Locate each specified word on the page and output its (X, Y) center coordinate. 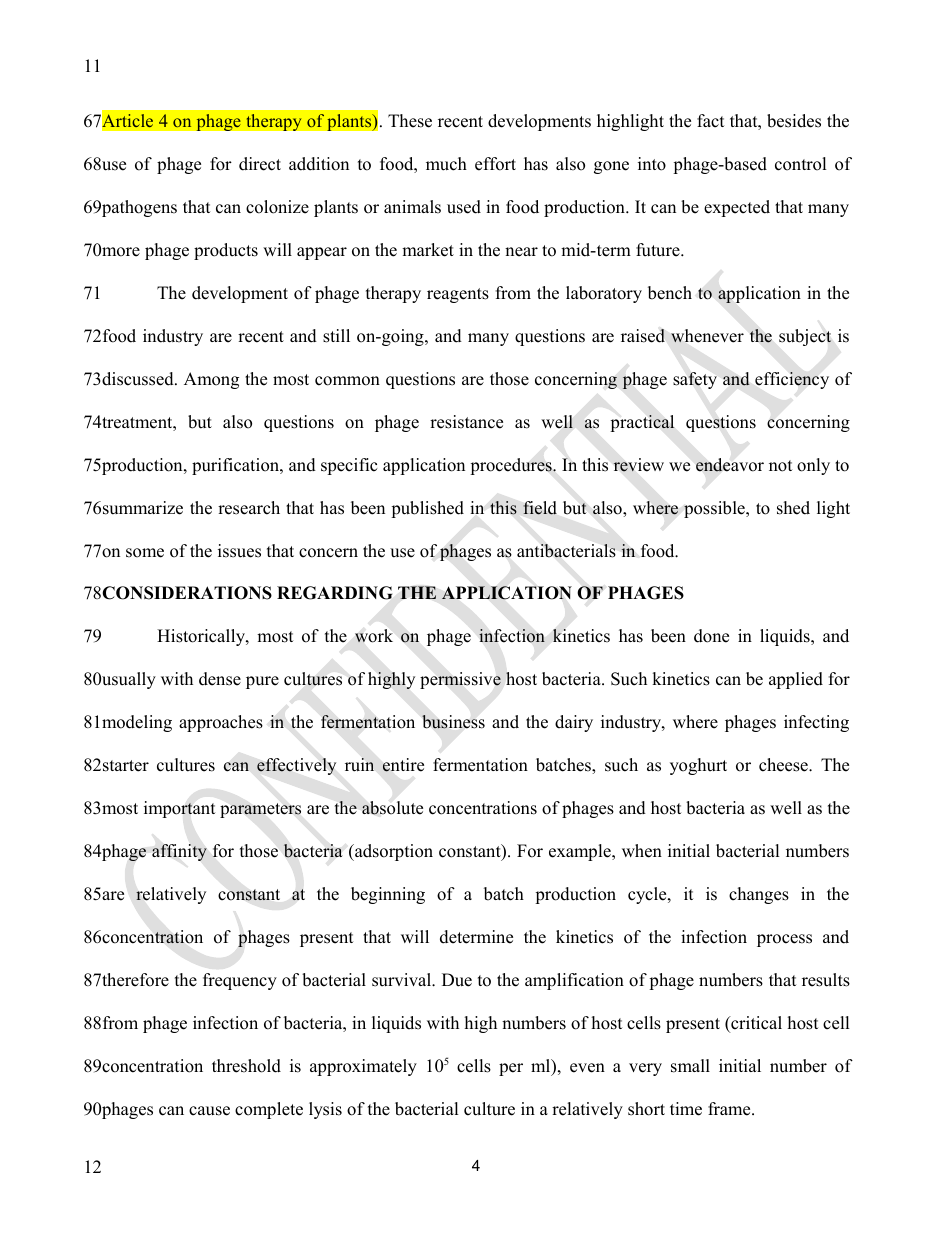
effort (495, 164)
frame (730, 1109)
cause (209, 1111)
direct (260, 164)
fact (711, 121)
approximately (363, 1067)
